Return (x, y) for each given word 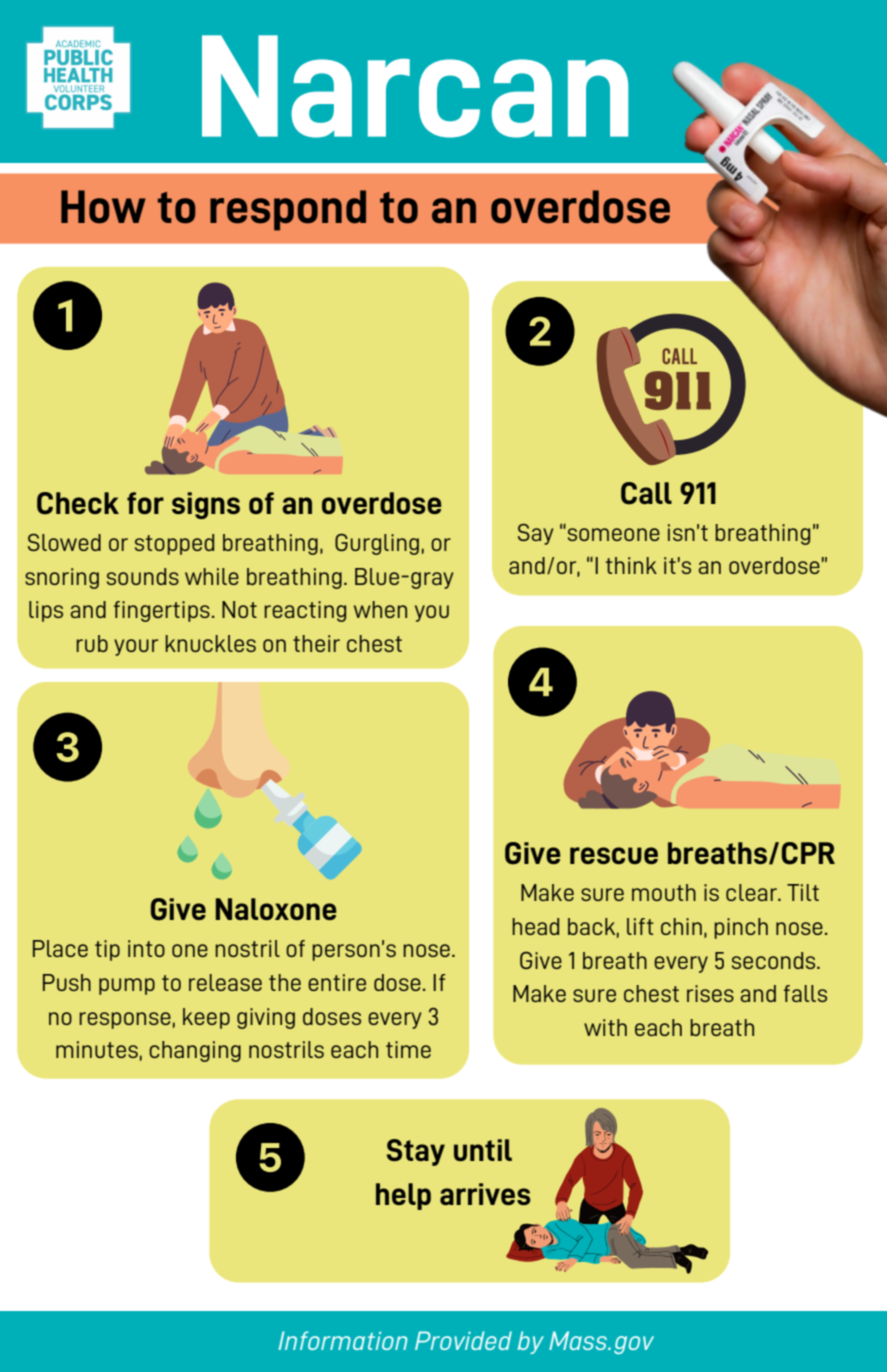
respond (288, 210)
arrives (485, 1194)
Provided (463, 1340)
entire (337, 982)
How (103, 207)
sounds (143, 576)
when (380, 609)
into (146, 948)
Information (342, 1340)
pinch (741, 928)
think (631, 565)
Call (646, 493)
